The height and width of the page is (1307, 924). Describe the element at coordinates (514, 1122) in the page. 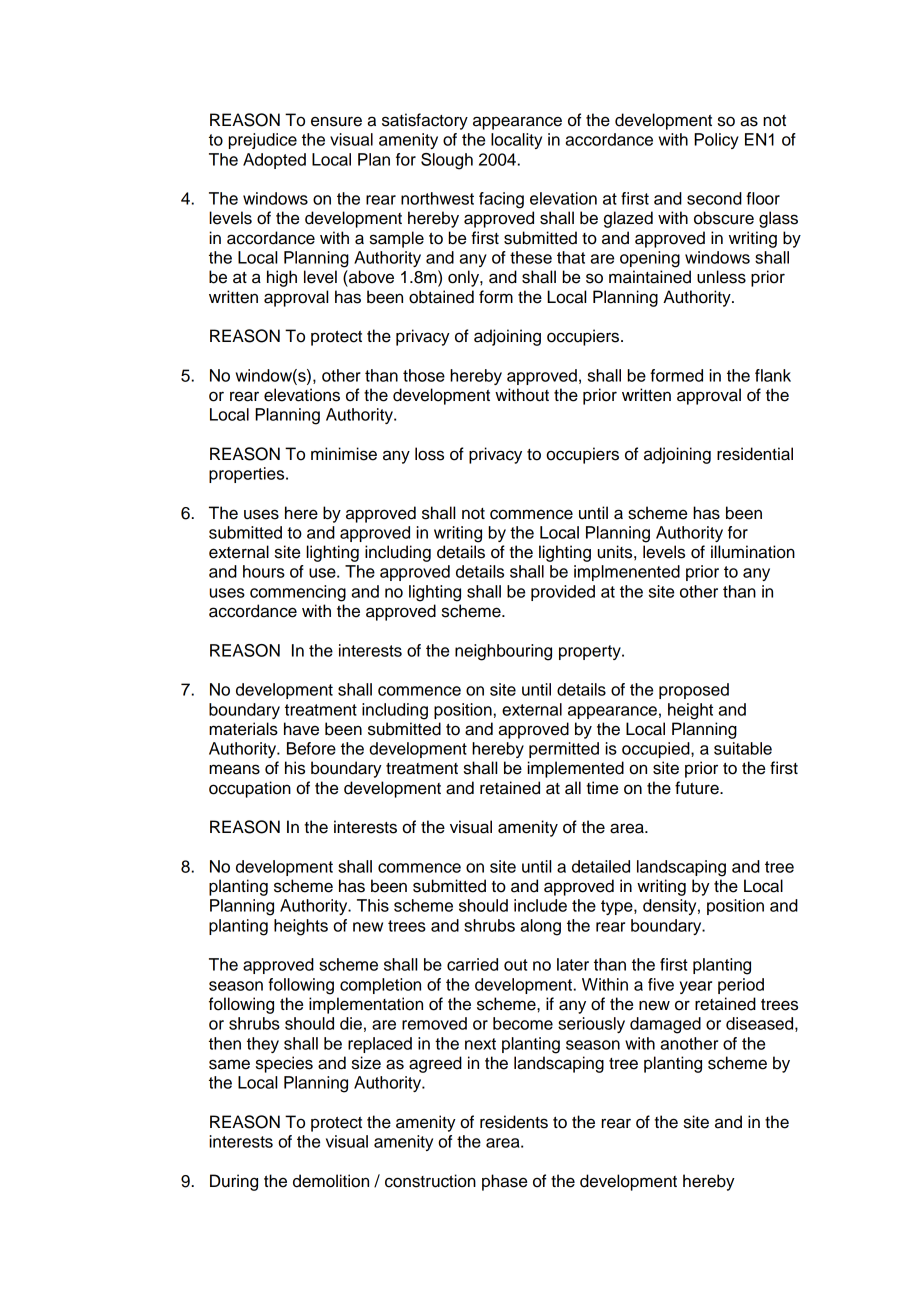

I see `residents` at that location.
